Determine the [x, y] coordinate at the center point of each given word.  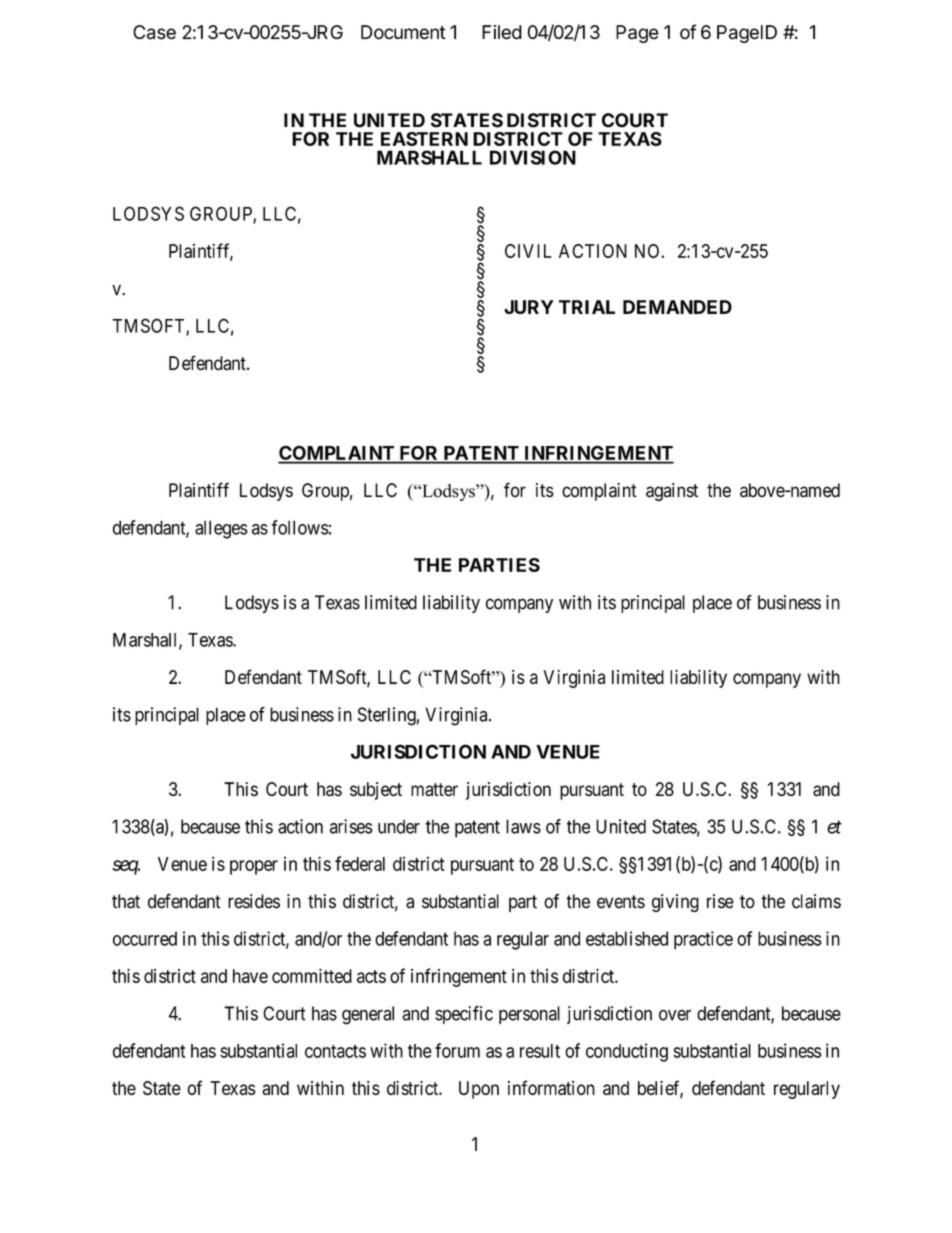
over [675, 1015]
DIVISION [533, 157]
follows [300, 527]
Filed [502, 32]
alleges [221, 529]
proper [254, 867]
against [672, 492]
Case [154, 32]
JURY [529, 307]
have [250, 976]
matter [434, 790]
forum [457, 1050]
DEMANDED [677, 307]
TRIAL [587, 307]
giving [675, 903]
